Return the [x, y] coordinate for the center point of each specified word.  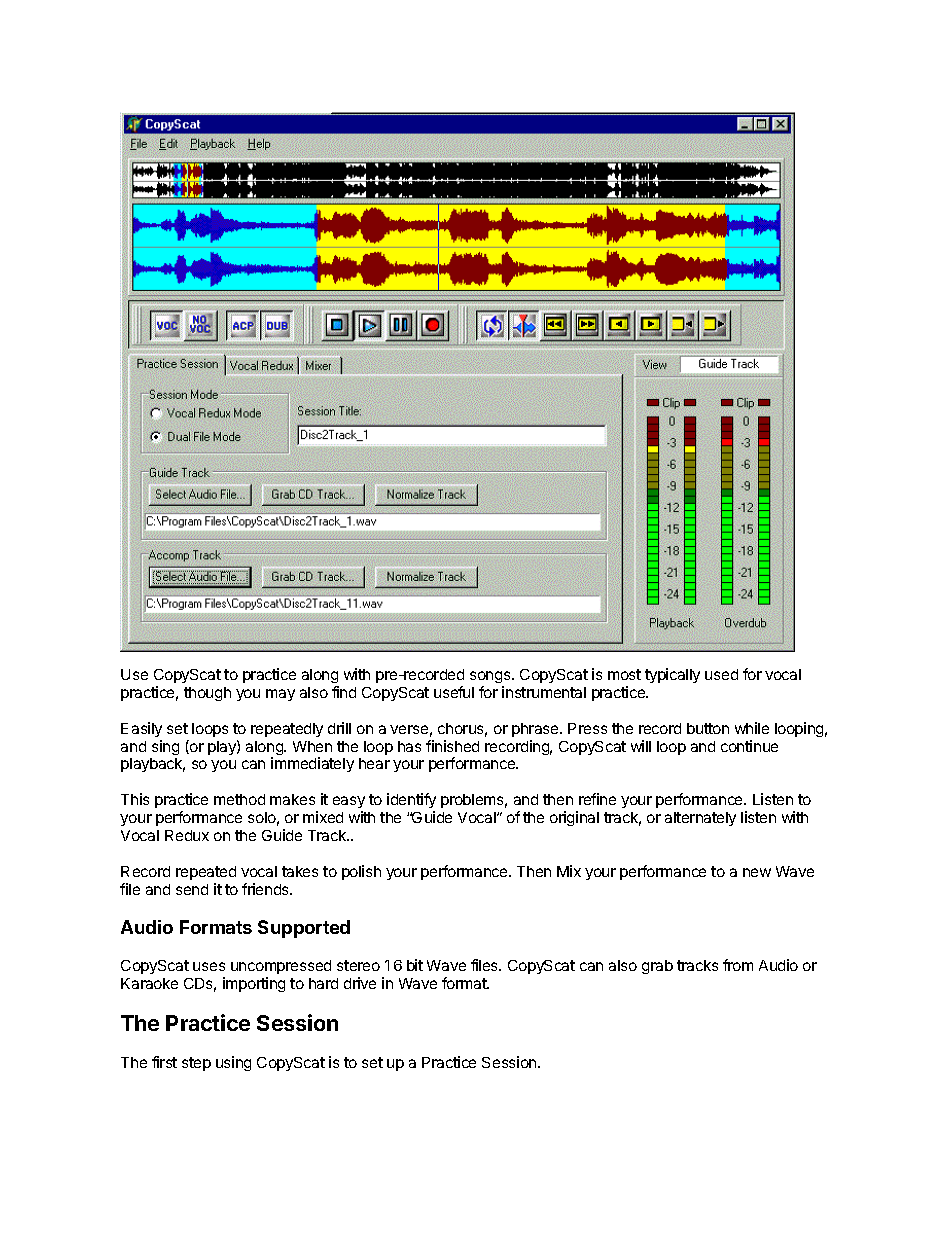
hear [374, 763]
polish [361, 872]
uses [209, 966]
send [192, 889]
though [207, 694]
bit [415, 965]
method [239, 799]
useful [454, 692]
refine [597, 799]
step [196, 1064]
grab [657, 967]
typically [672, 675]
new [757, 872]
